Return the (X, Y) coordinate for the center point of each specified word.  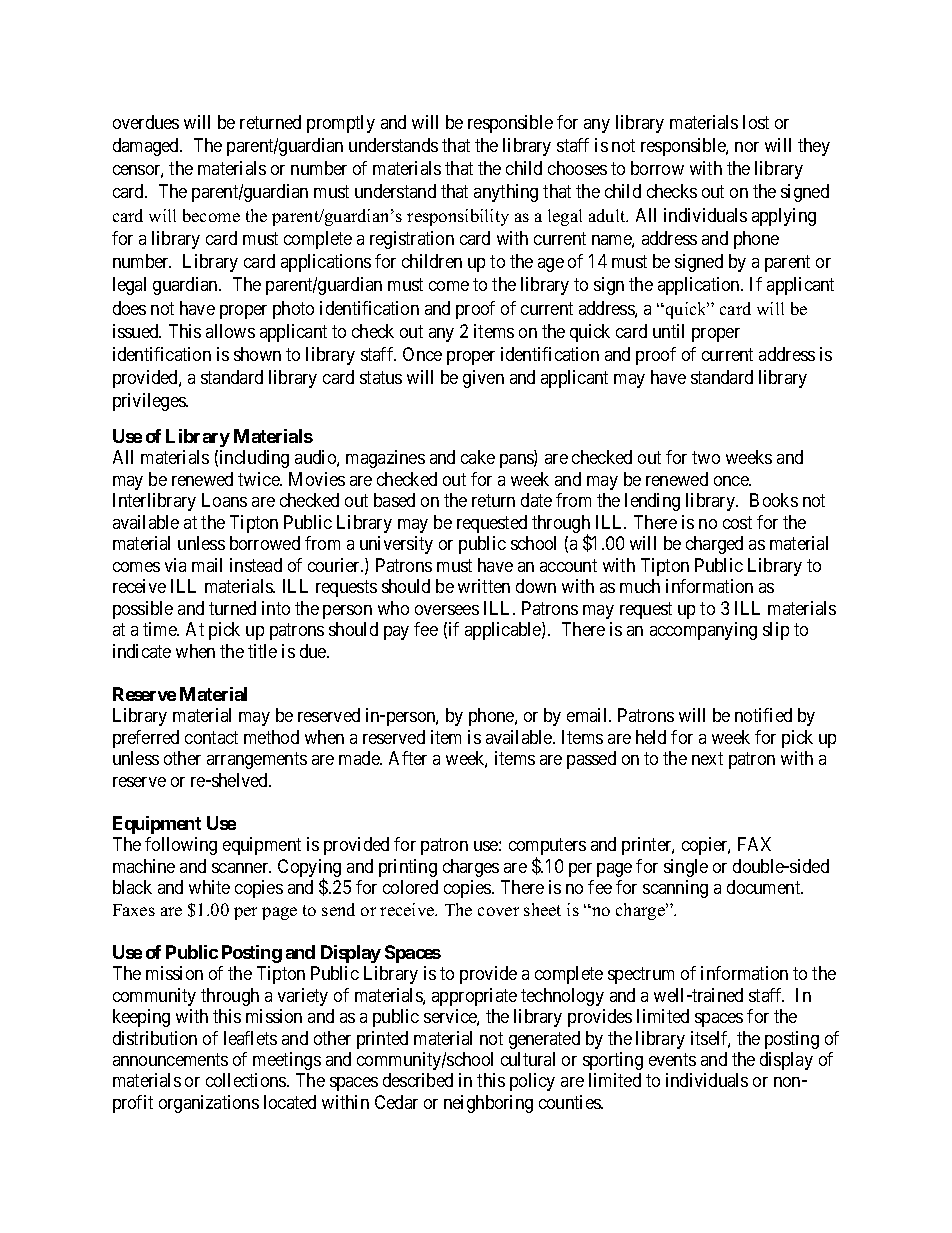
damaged (147, 147)
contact (211, 737)
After (408, 758)
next (707, 758)
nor (747, 147)
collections (247, 1080)
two (706, 458)
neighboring (488, 1104)
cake (478, 457)
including (254, 459)
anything (506, 193)
